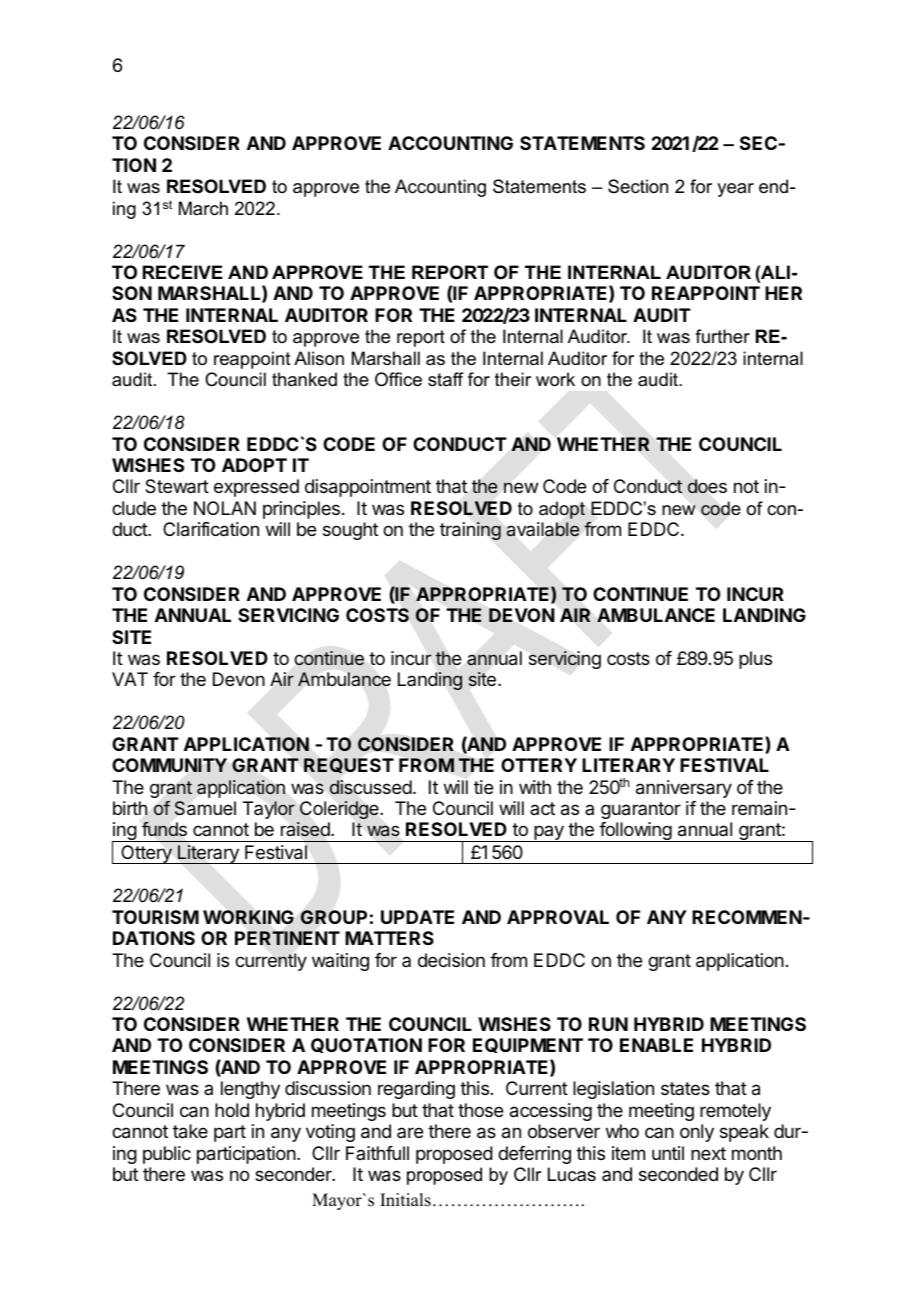 The height and width of the document is (1308, 924). What do you see at coordinates (755, 660) in the document?
I see `plus` at bounding box center [755, 660].
